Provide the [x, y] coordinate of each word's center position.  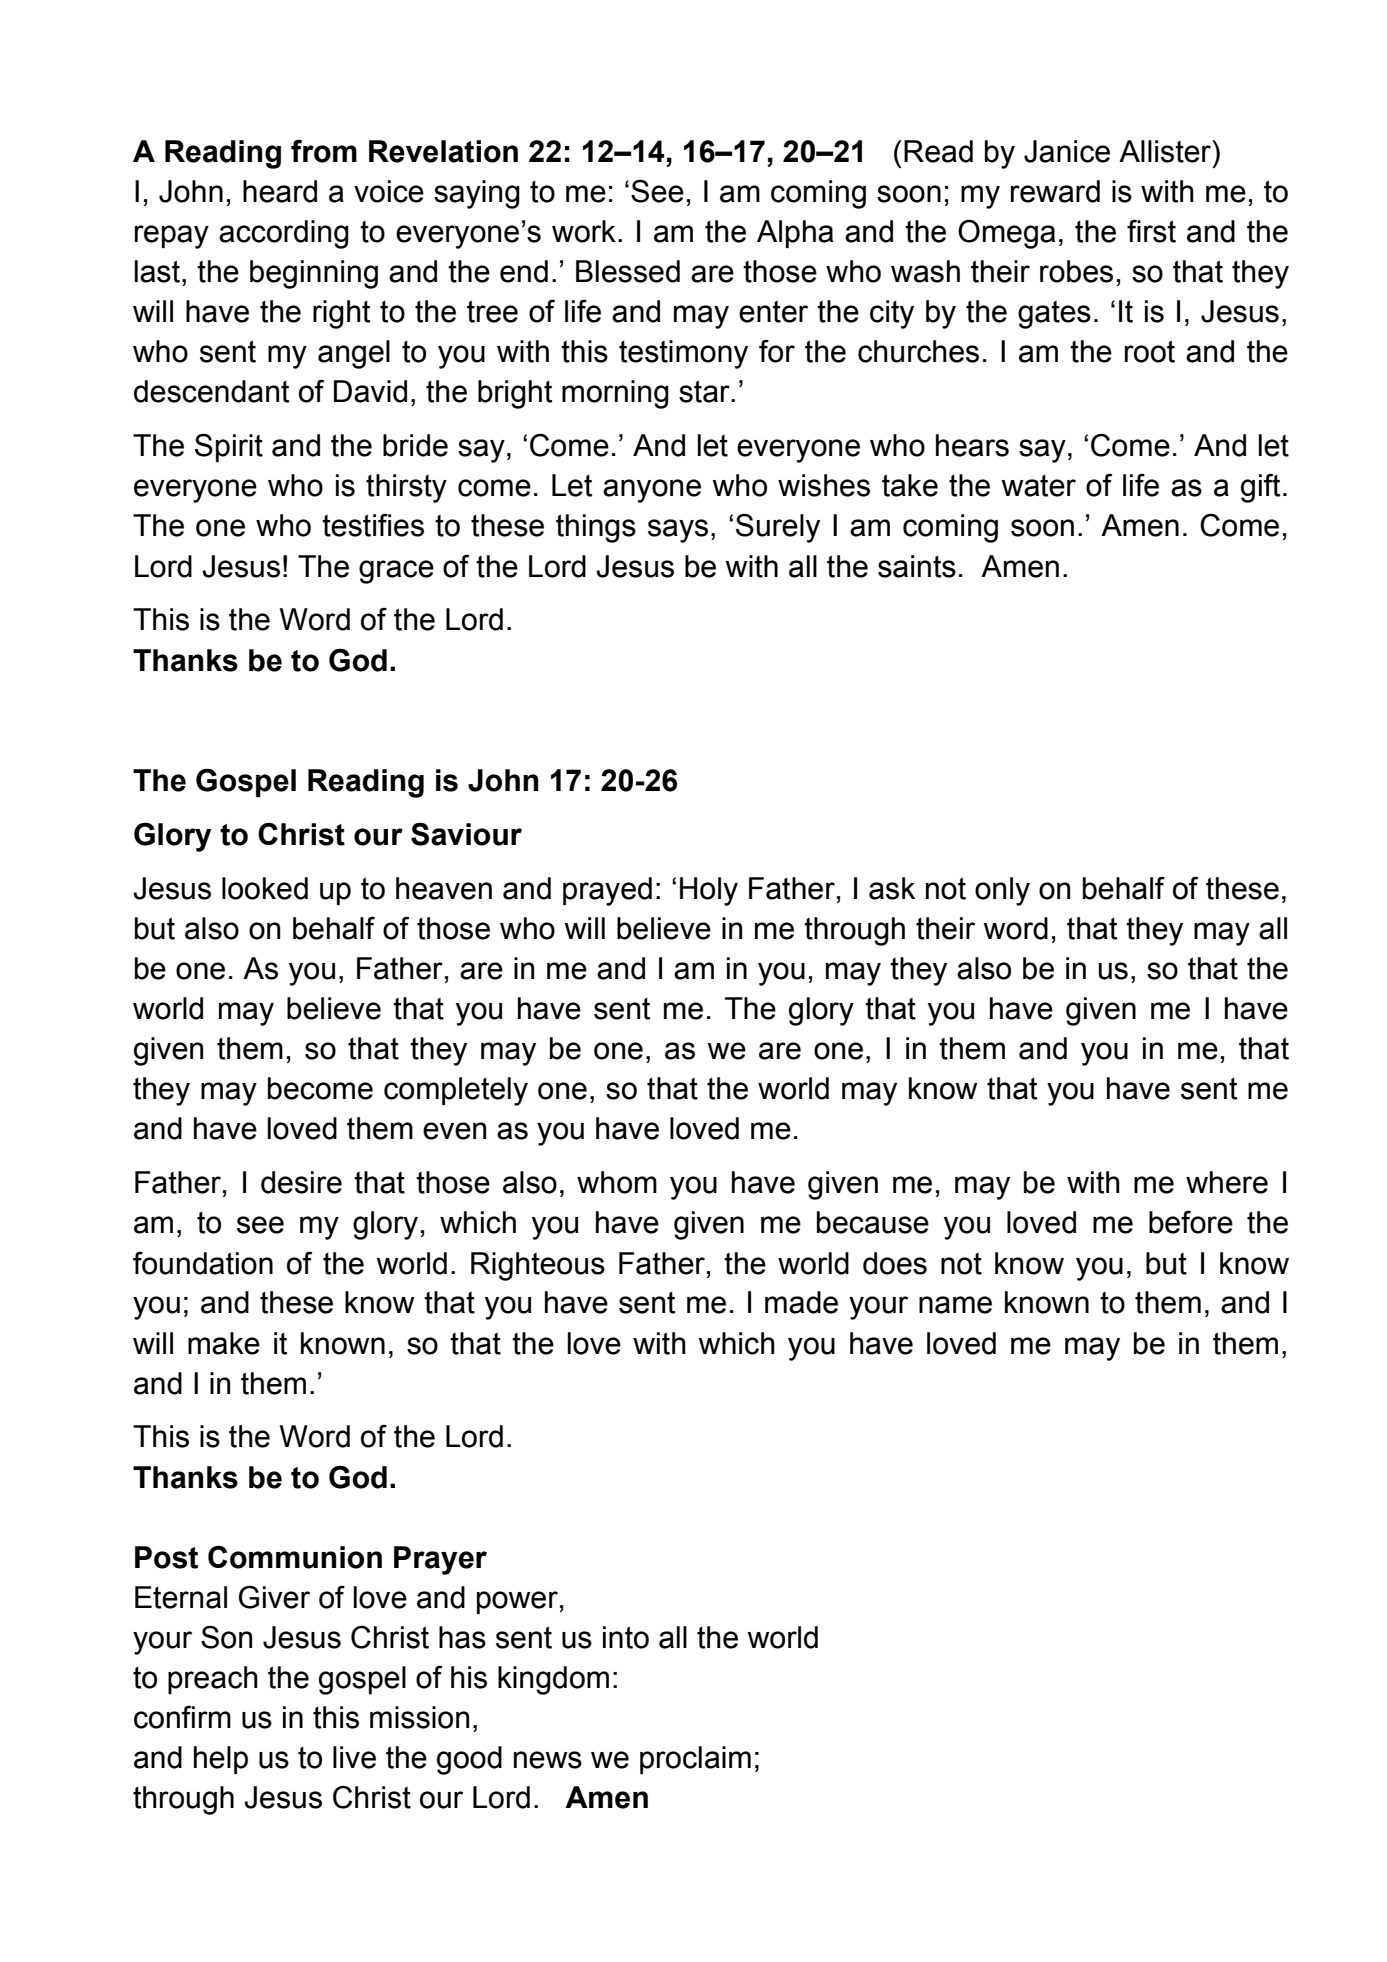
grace [396, 572]
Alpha [795, 234]
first [1151, 231]
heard [280, 191]
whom [617, 1182]
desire [301, 1182]
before [1191, 1222]
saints [917, 566]
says [678, 531]
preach [213, 1680]
